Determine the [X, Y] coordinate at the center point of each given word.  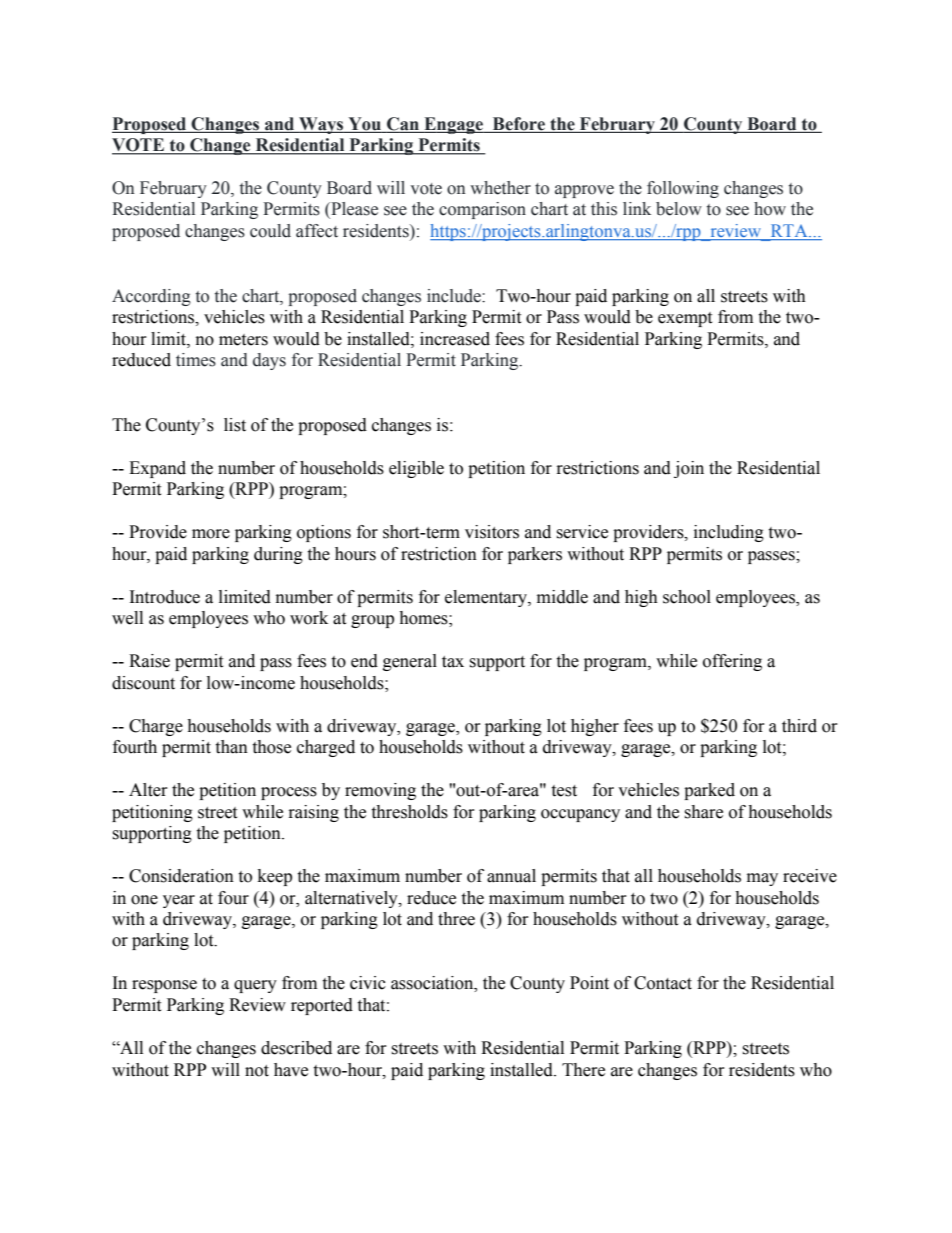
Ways [321, 125]
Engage [453, 125]
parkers [535, 555]
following [683, 189]
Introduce [165, 597]
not [257, 1071]
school [687, 597]
